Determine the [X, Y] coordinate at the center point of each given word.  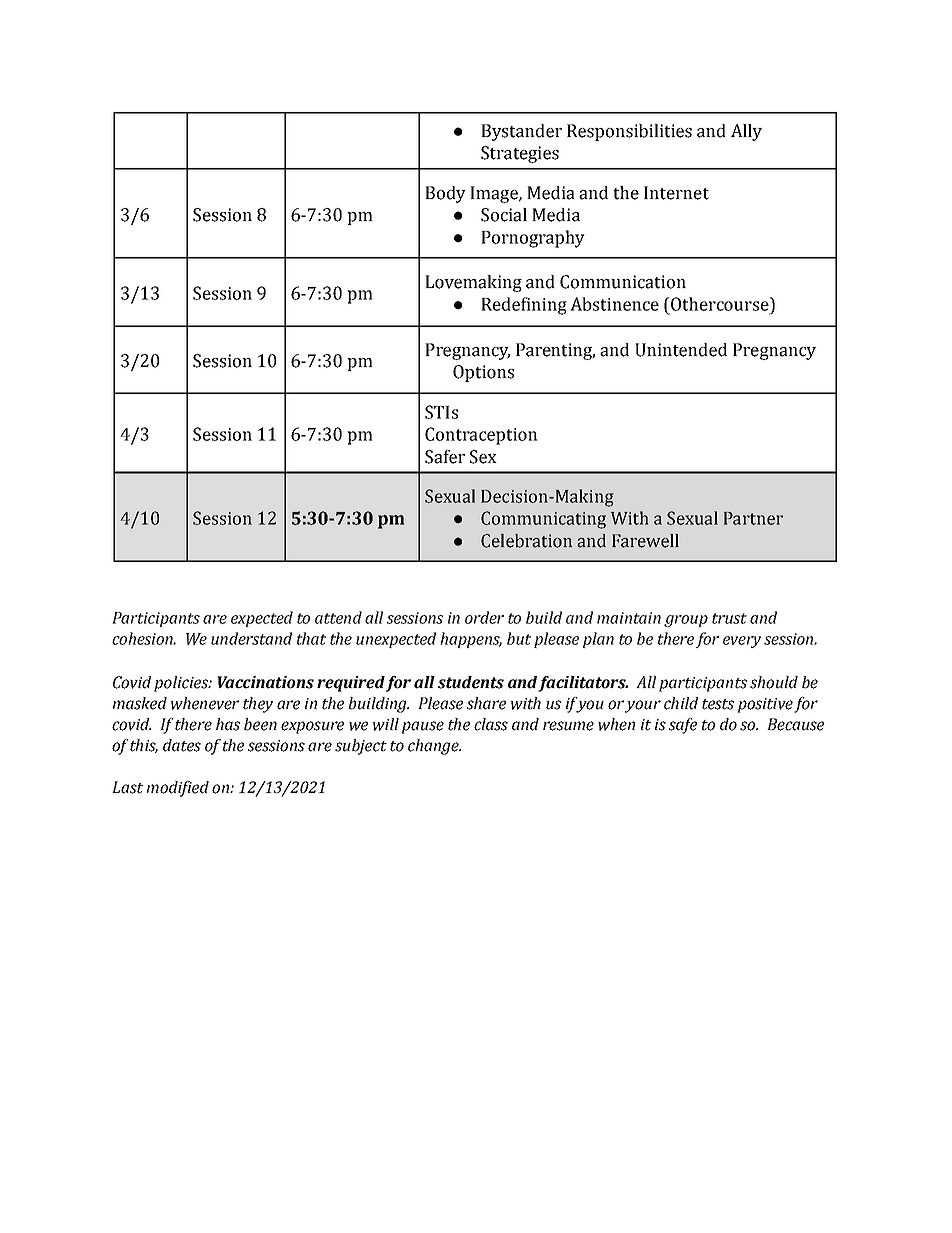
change [434, 747]
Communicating [543, 520]
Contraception [481, 436]
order [484, 617]
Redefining [524, 306]
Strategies [520, 154]
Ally [746, 132]
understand [251, 638]
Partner [753, 518]
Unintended [681, 350]
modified [178, 789]
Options [483, 373]
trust [729, 618]
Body [445, 194]
